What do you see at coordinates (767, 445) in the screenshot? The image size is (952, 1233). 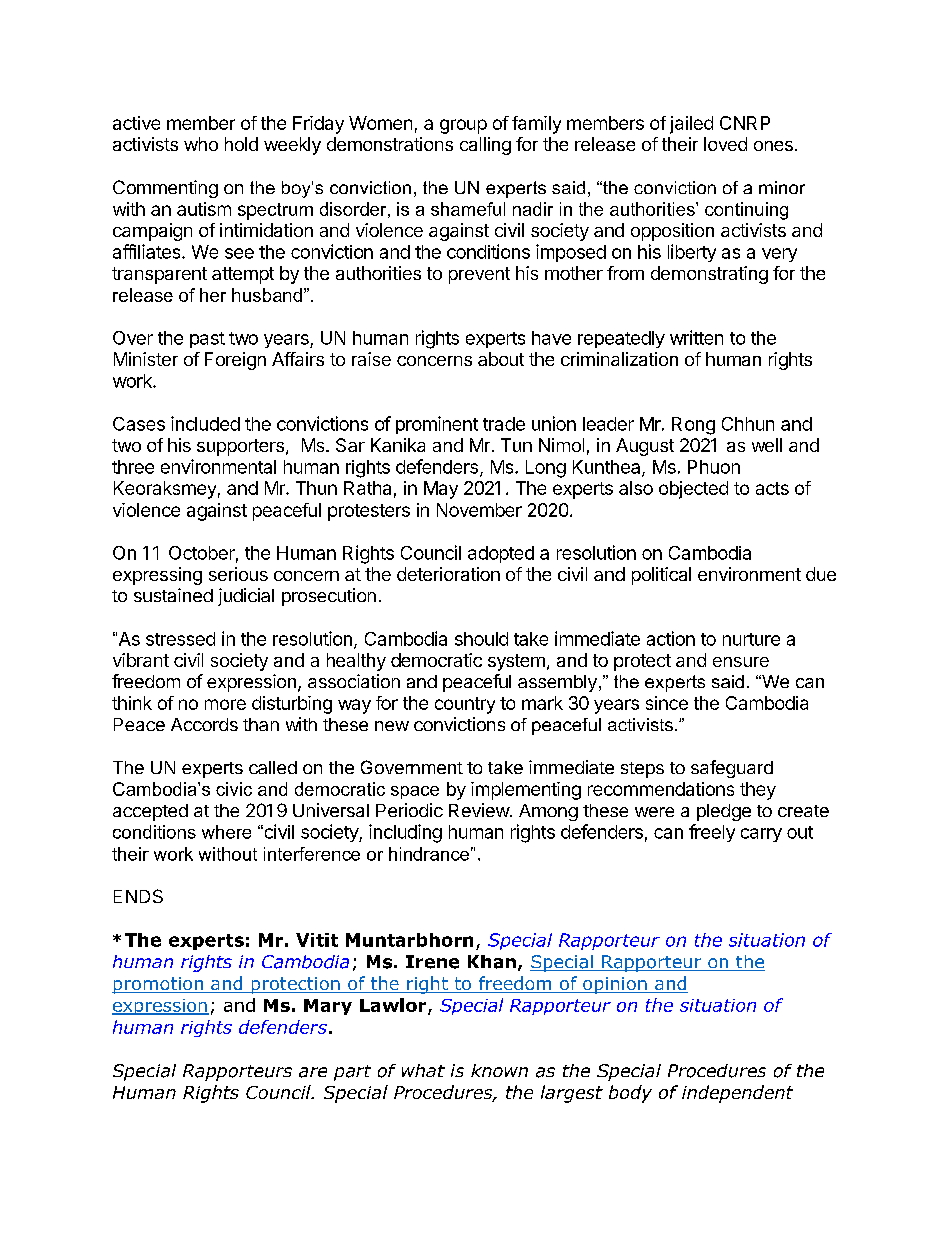 I see `well` at bounding box center [767, 445].
